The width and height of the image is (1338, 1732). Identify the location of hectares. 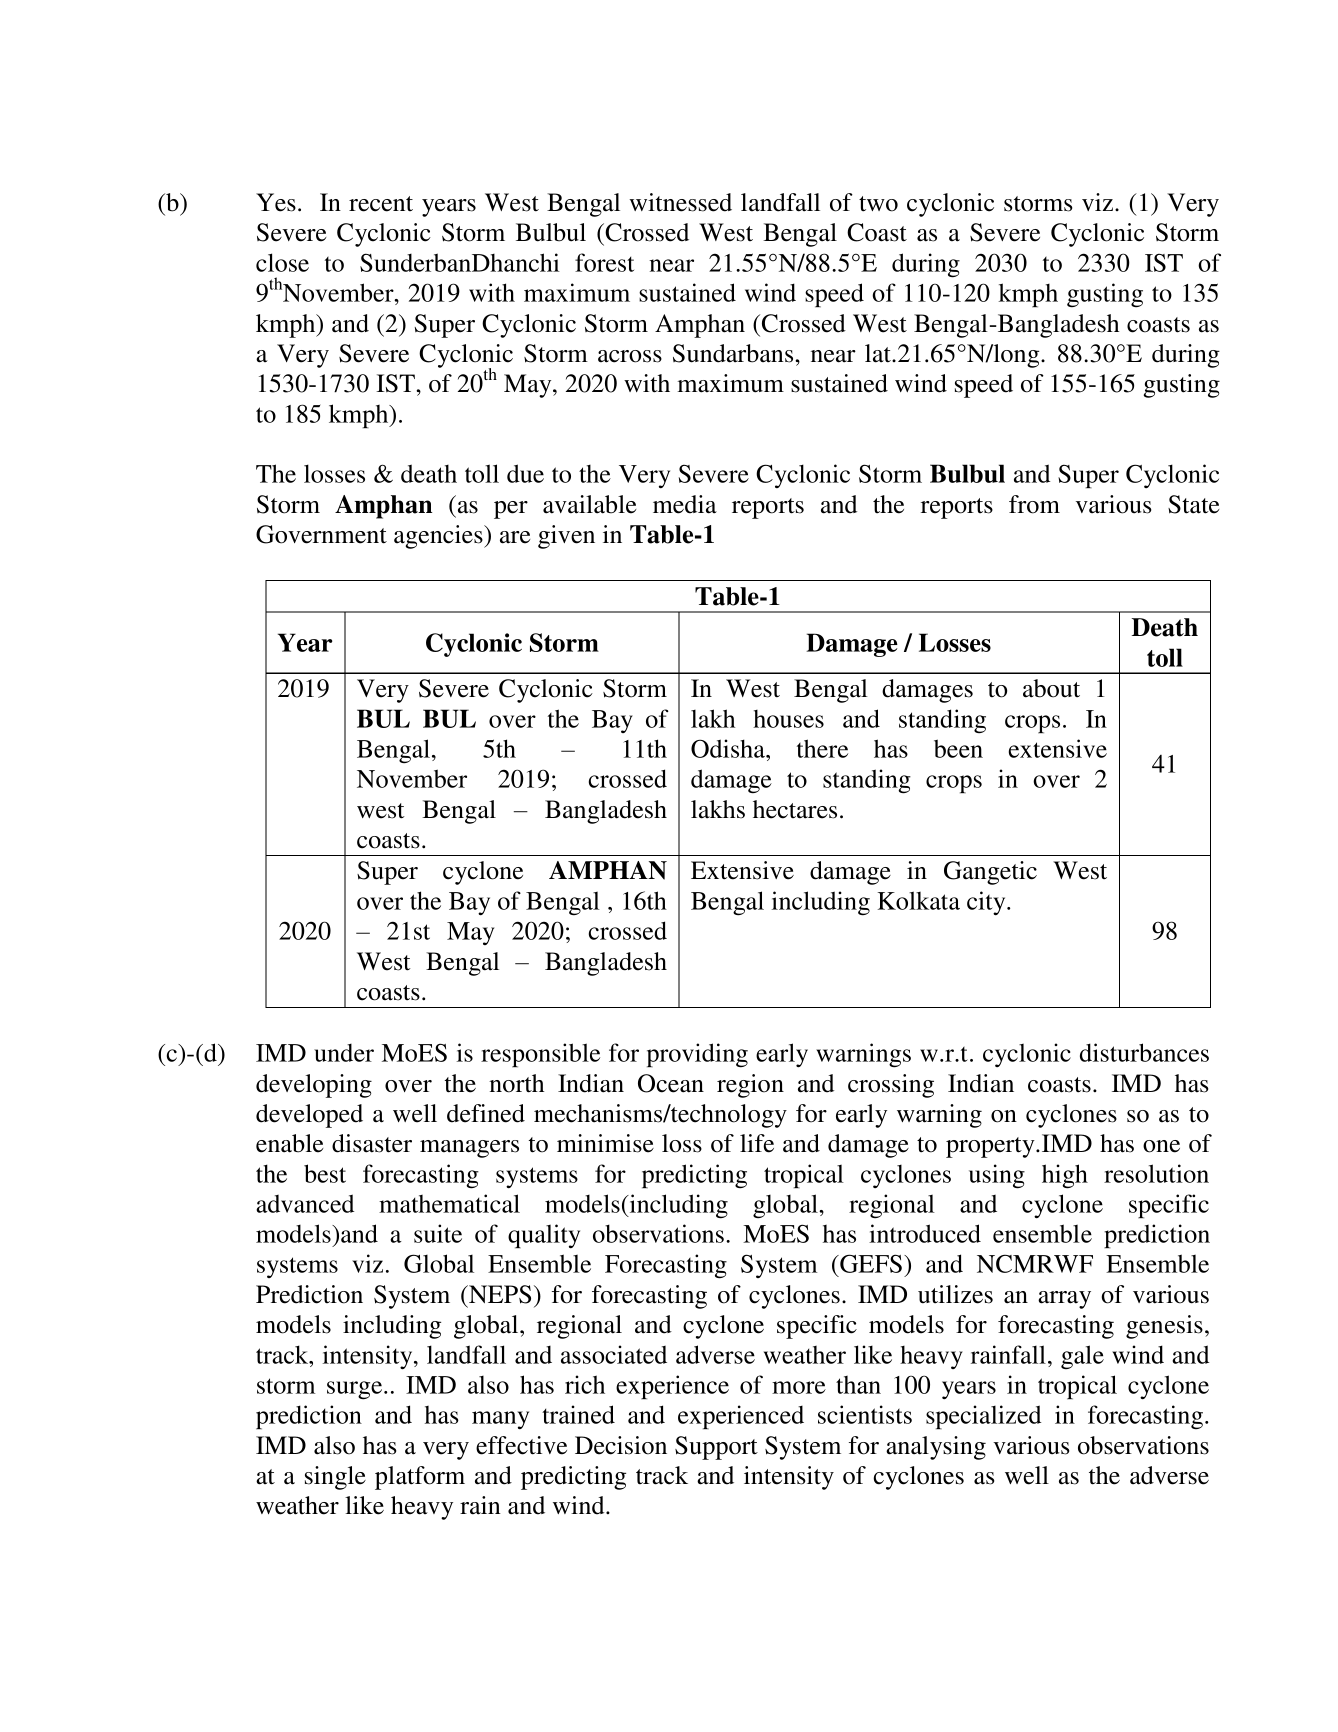
(795, 809).
